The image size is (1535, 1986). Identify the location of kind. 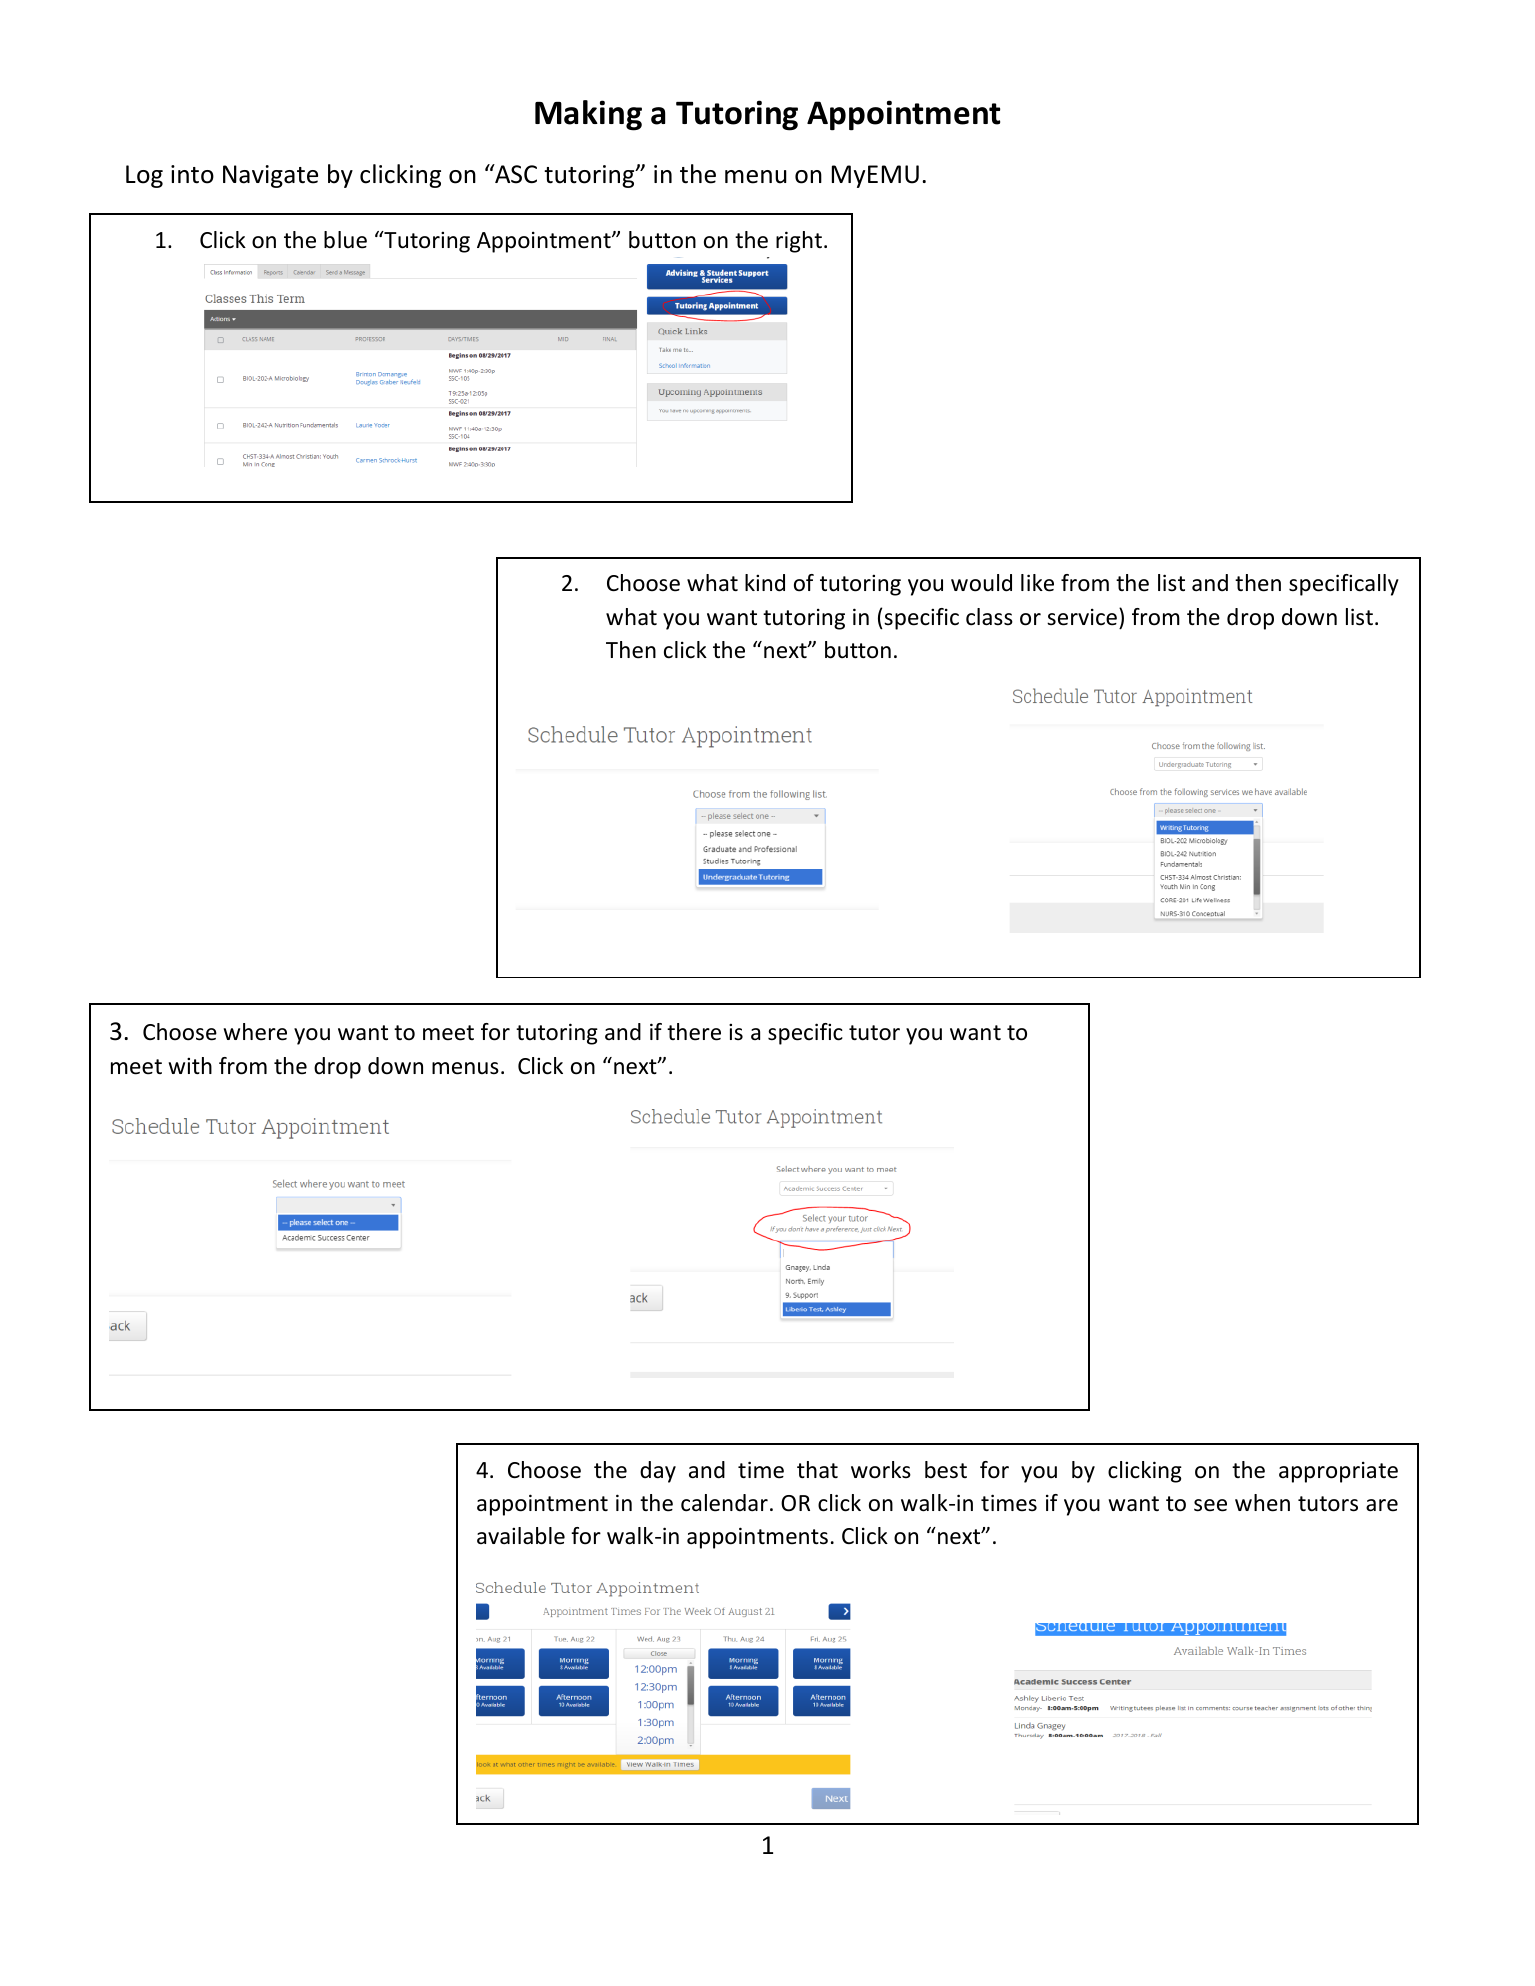
(765, 583).
